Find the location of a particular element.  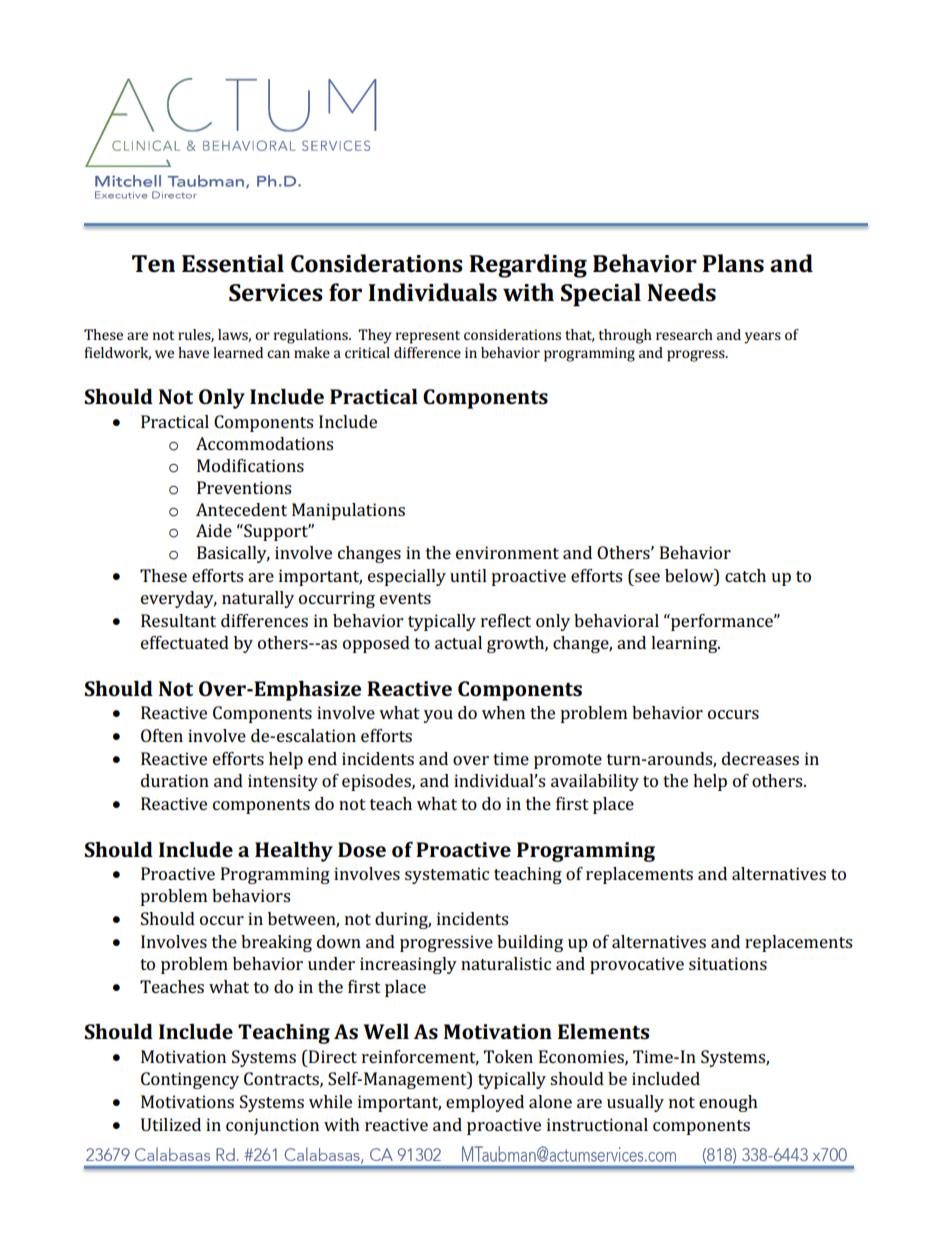

see is located at coordinates (647, 577).
